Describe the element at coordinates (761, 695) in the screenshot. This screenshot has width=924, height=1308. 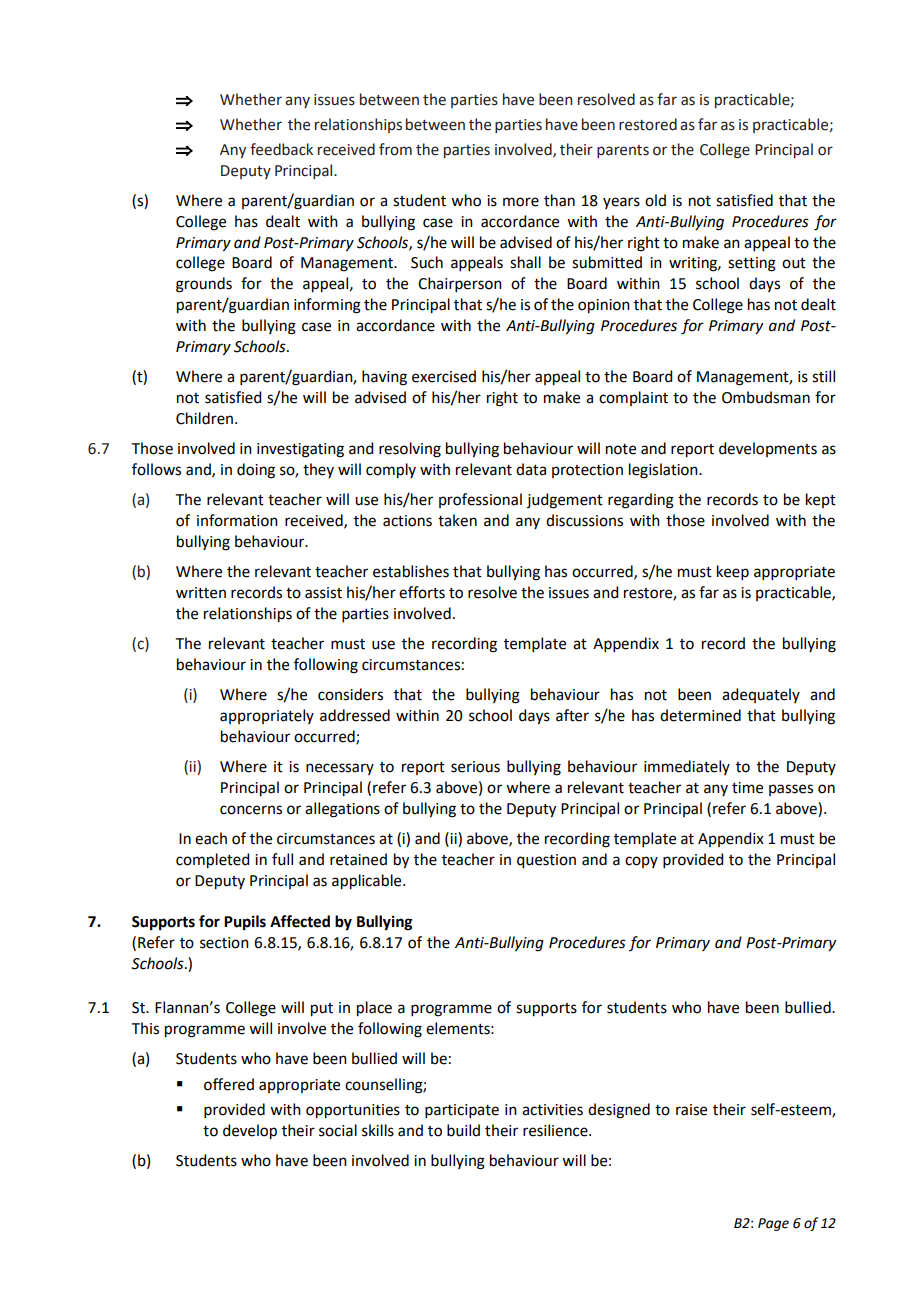
I see `adequately` at that location.
